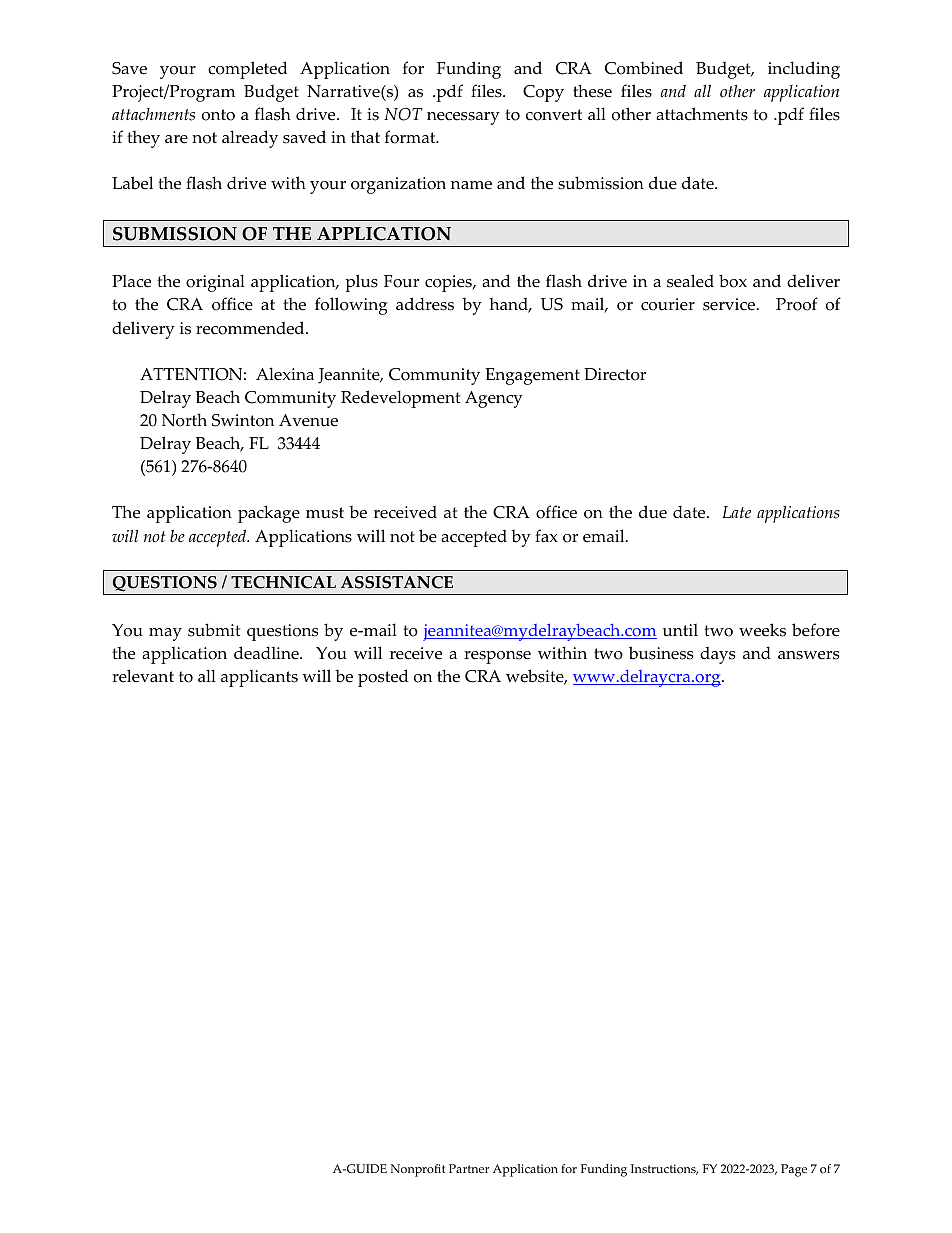 The image size is (952, 1233). Describe the element at coordinates (218, 115) in the screenshot. I see `onto` at that location.
